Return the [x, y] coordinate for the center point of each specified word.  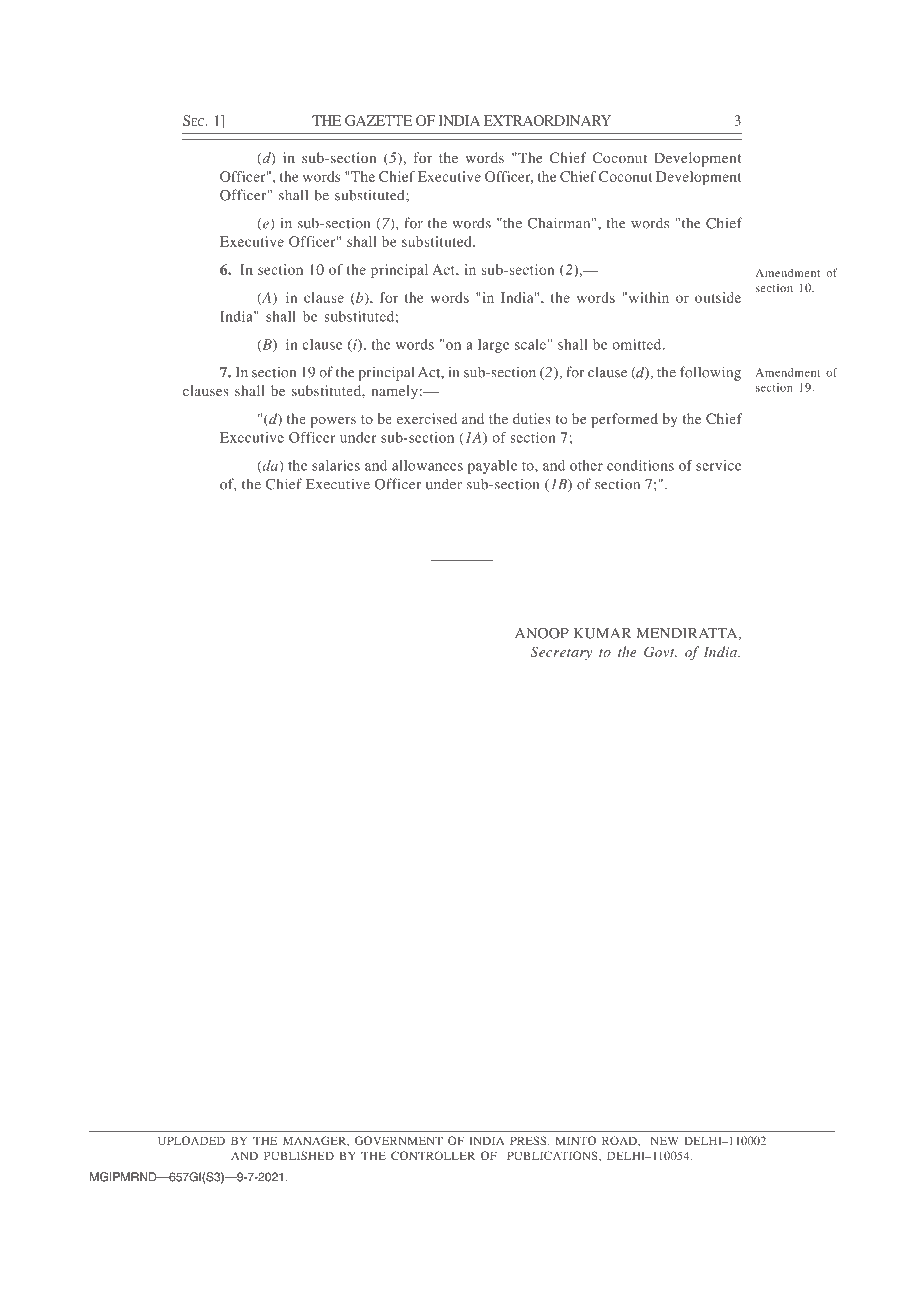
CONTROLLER [433, 1155]
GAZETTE [378, 120]
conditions [640, 465]
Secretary [561, 653]
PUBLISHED [299, 1155]
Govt [660, 652]
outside [718, 297]
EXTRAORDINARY [547, 120]
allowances [427, 465]
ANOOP [542, 633]
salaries [336, 465]
